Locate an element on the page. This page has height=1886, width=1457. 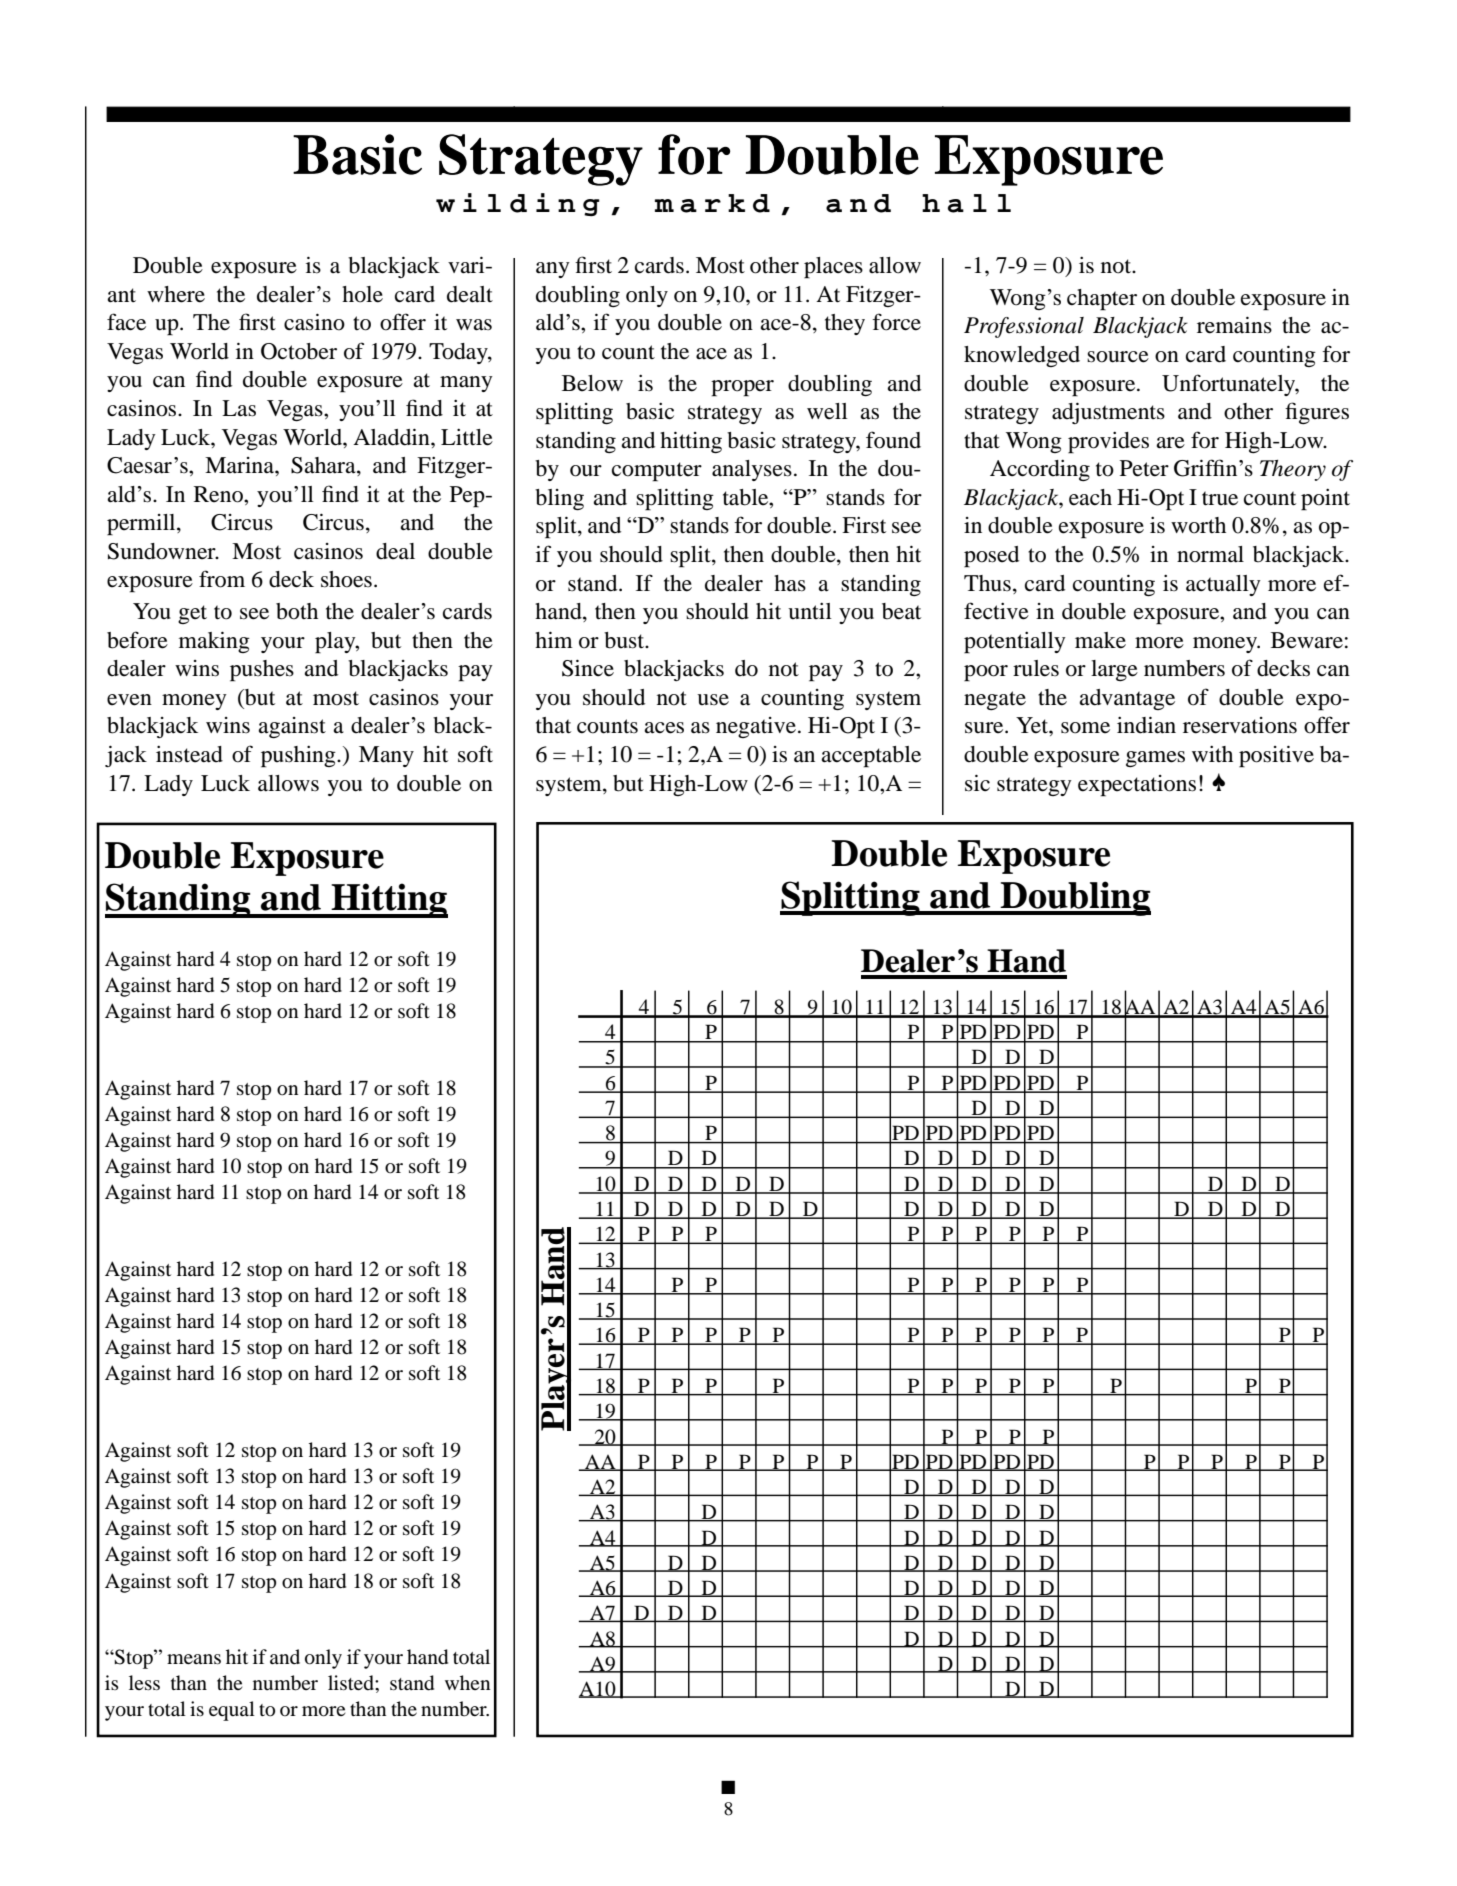
equal is located at coordinates (232, 1711).
